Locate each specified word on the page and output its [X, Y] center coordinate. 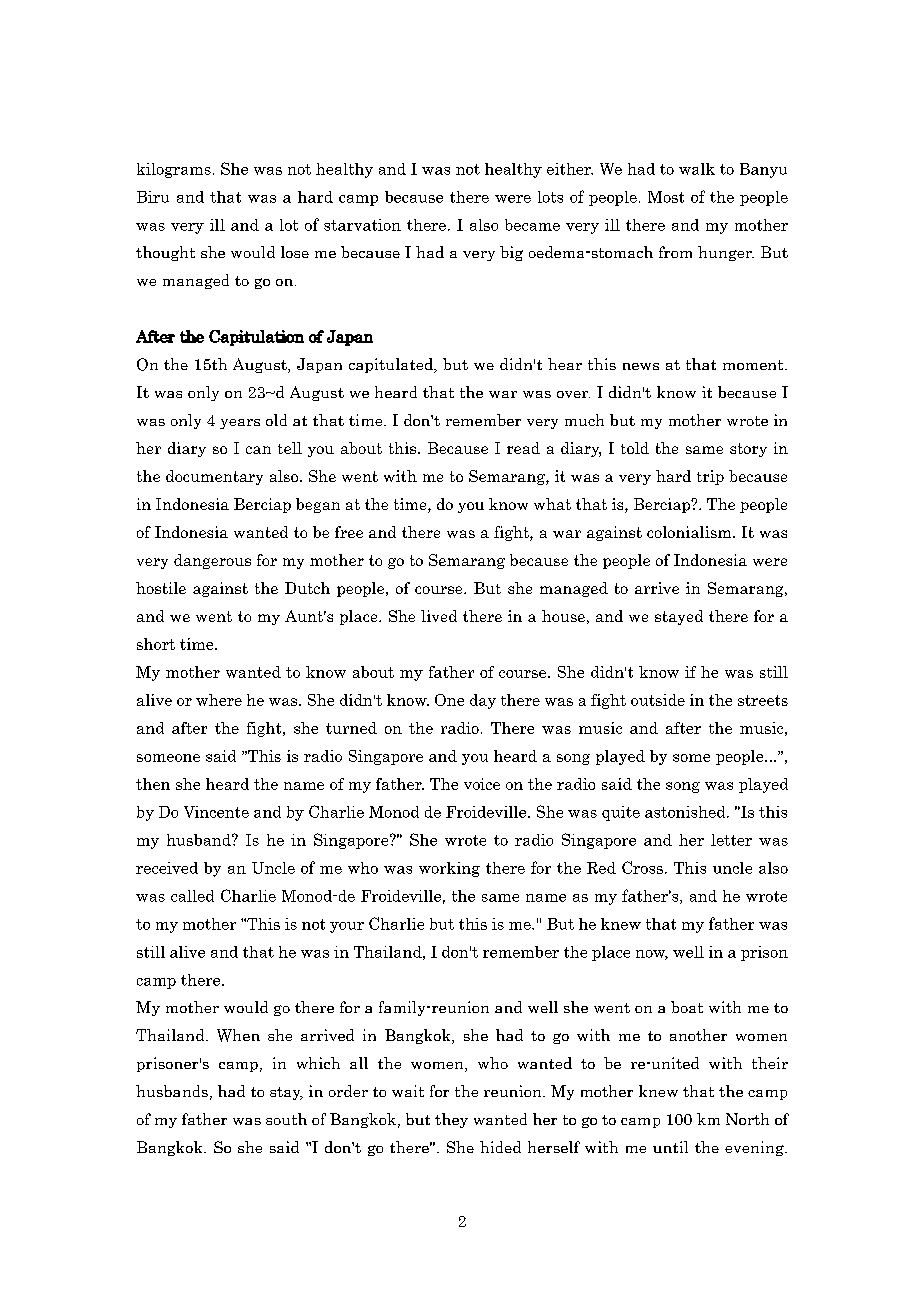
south [286, 1119]
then [153, 784]
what [552, 504]
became [532, 225]
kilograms [174, 170]
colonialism [690, 532]
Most [666, 197]
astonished [686, 812]
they [451, 1120]
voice [482, 784]
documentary [214, 477]
